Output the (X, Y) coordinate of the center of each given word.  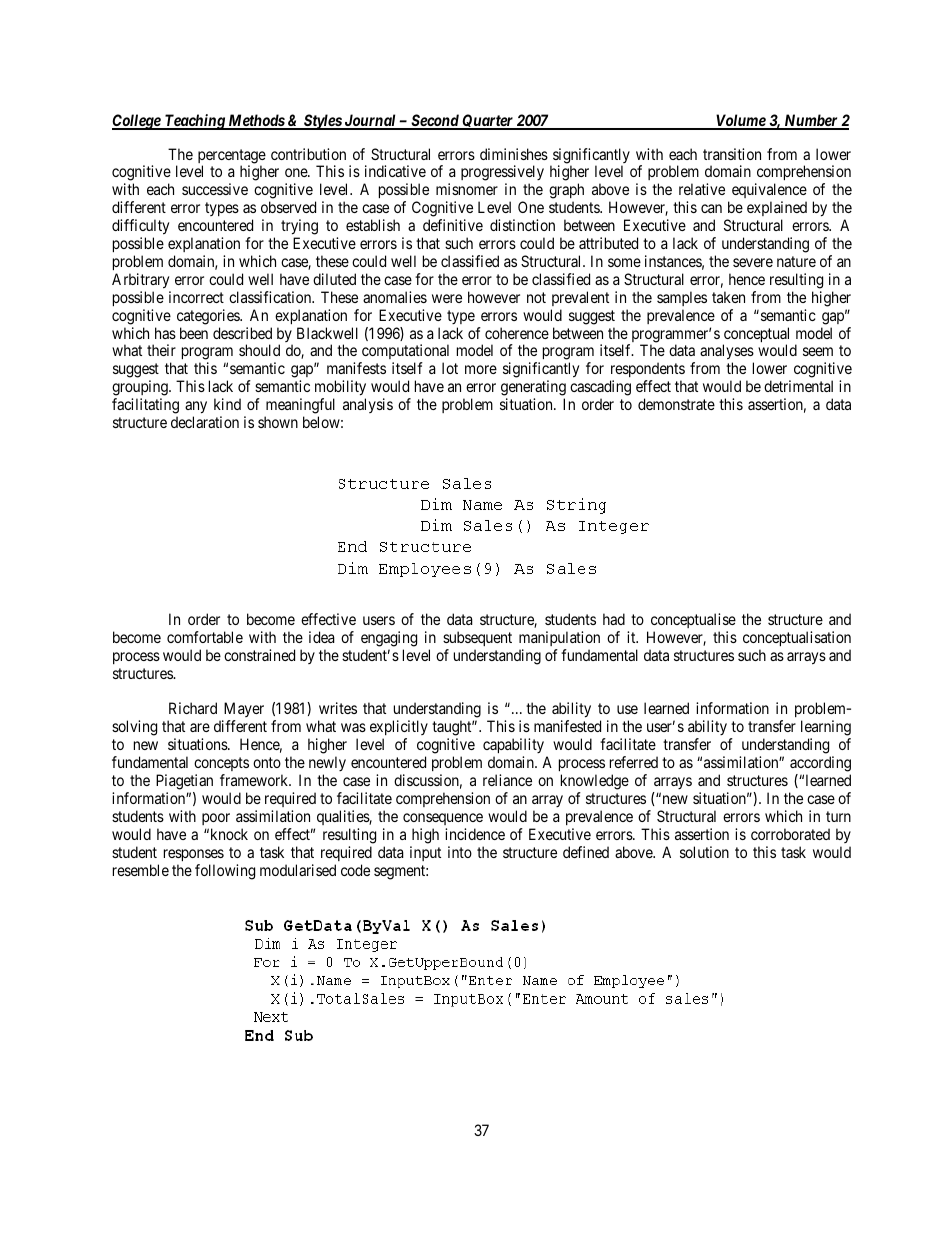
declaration (205, 422)
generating (533, 389)
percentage (232, 157)
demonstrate (676, 404)
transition (732, 154)
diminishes (514, 154)
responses (194, 855)
